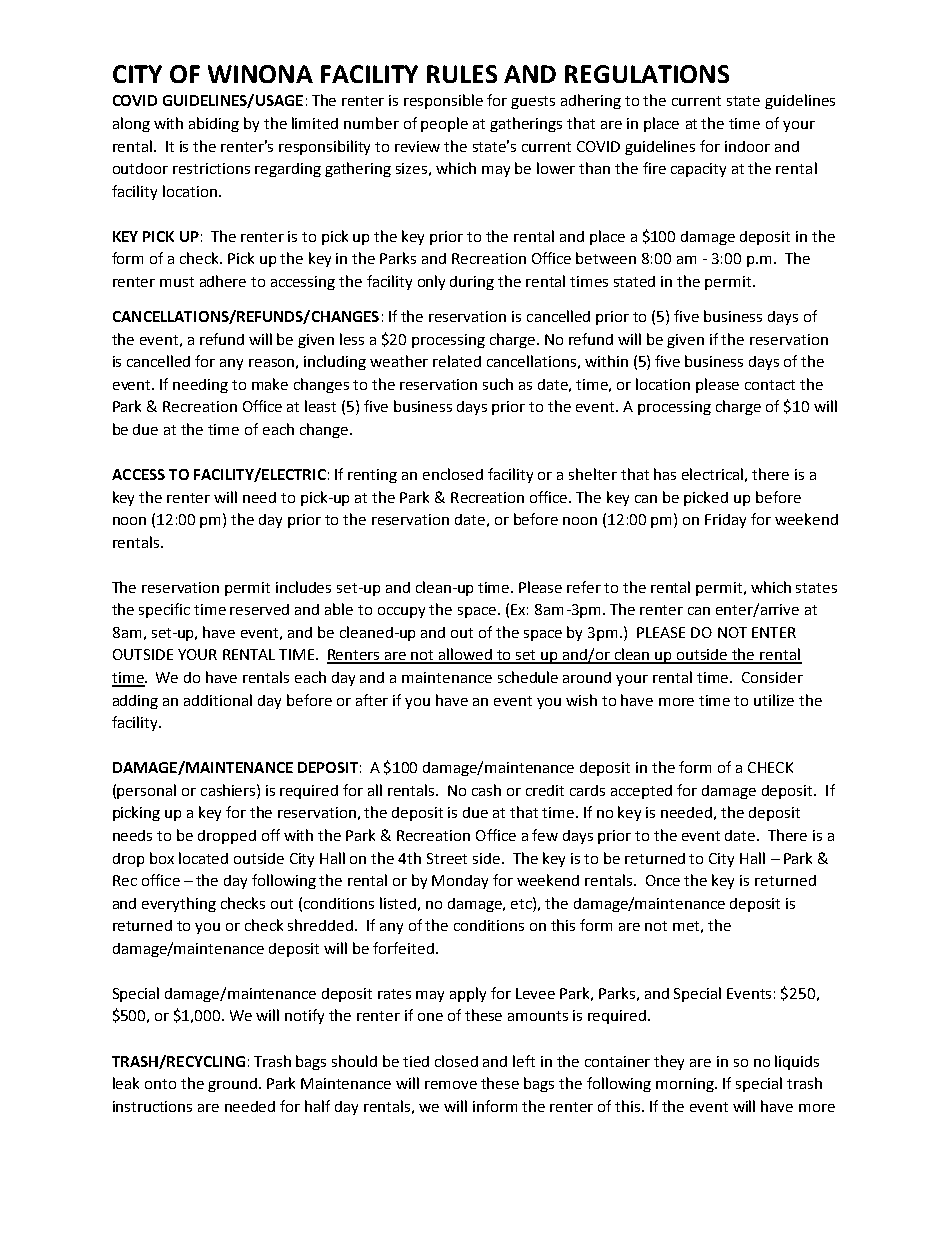 The width and height of the image is (952, 1233). Describe the element at coordinates (747, 146) in the image. I see `indoor` at that location.
